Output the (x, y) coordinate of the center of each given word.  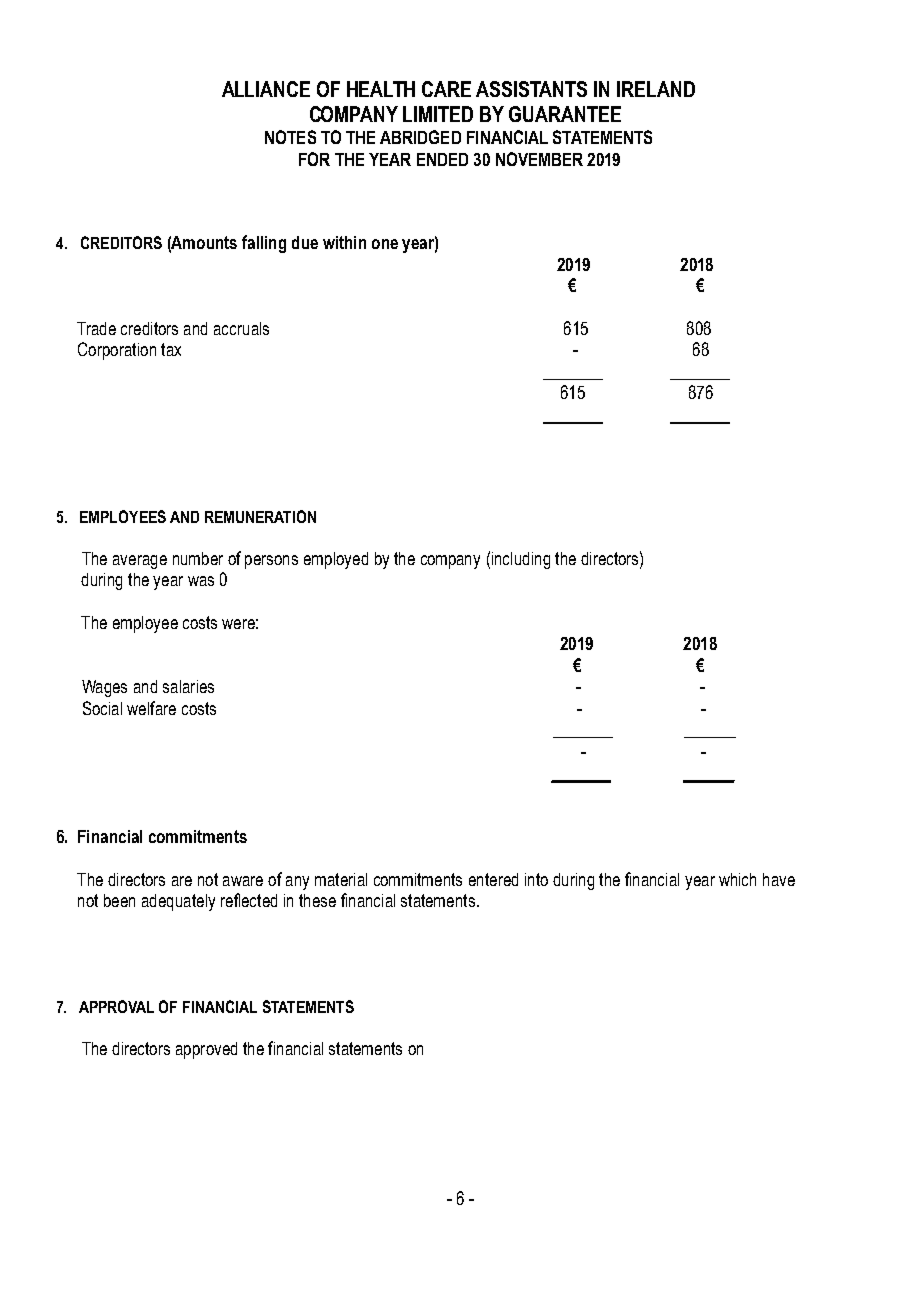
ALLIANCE (266, 89)
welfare (151, 708)
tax (171, 349)
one (385, 244)
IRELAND (656, 89)
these (317, 900)
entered (493, 879)
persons (271, 562)
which (737, 879)
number (198, 558)
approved (206, 1050)
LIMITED (438, 114)
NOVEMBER (539, 159)
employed (336, 560)
